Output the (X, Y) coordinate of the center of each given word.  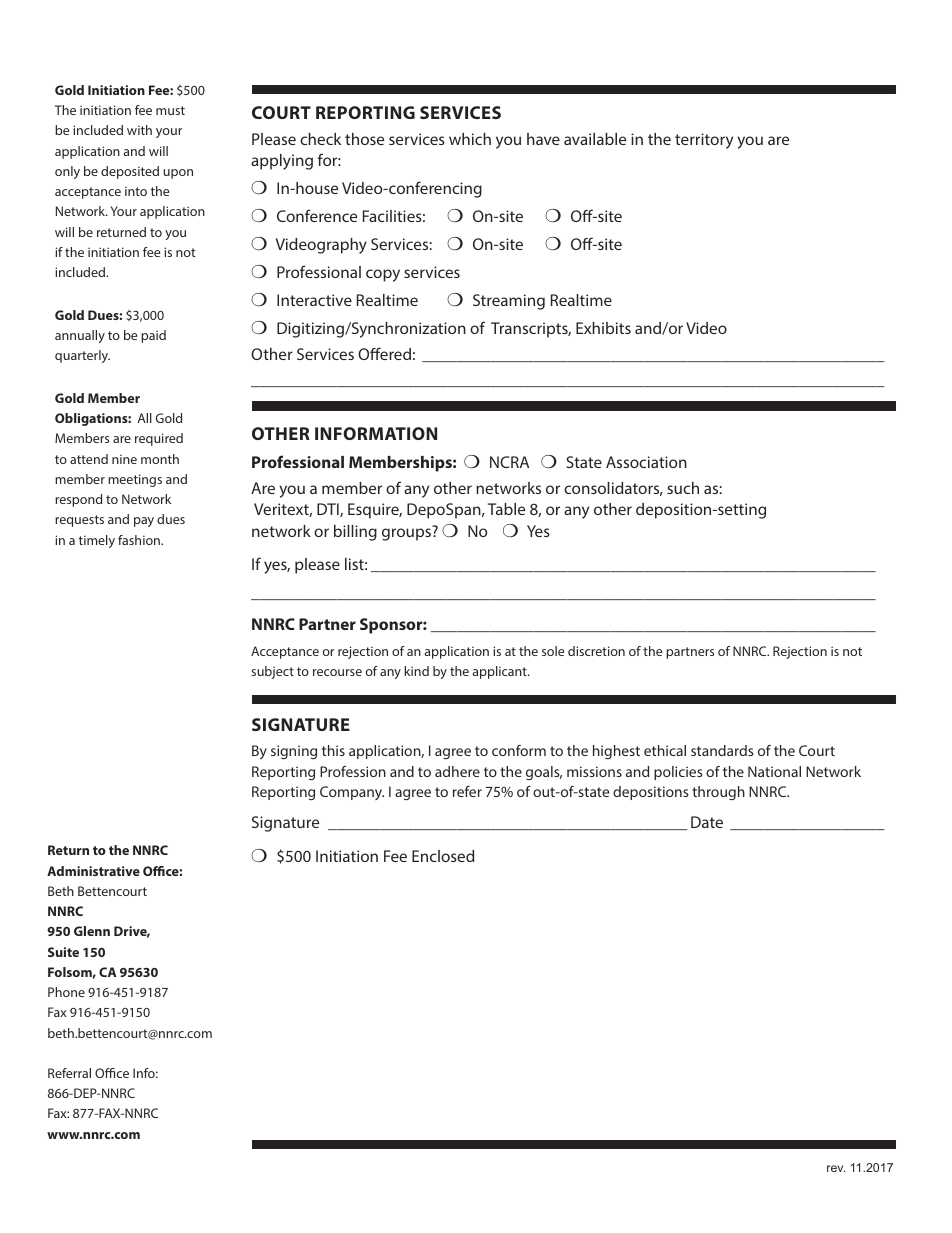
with (139, 130)
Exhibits (603, 328)
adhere (457, 771)
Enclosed (443, 856)
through (718, 793)
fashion (140, 540)
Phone (66, 992)
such (683, 488)
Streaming (509, 302)
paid (153, 336)
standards (722, 750)
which (470, 139)
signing (294, 752)
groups (406, 534)
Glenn (92, 931)
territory (704, 141)
